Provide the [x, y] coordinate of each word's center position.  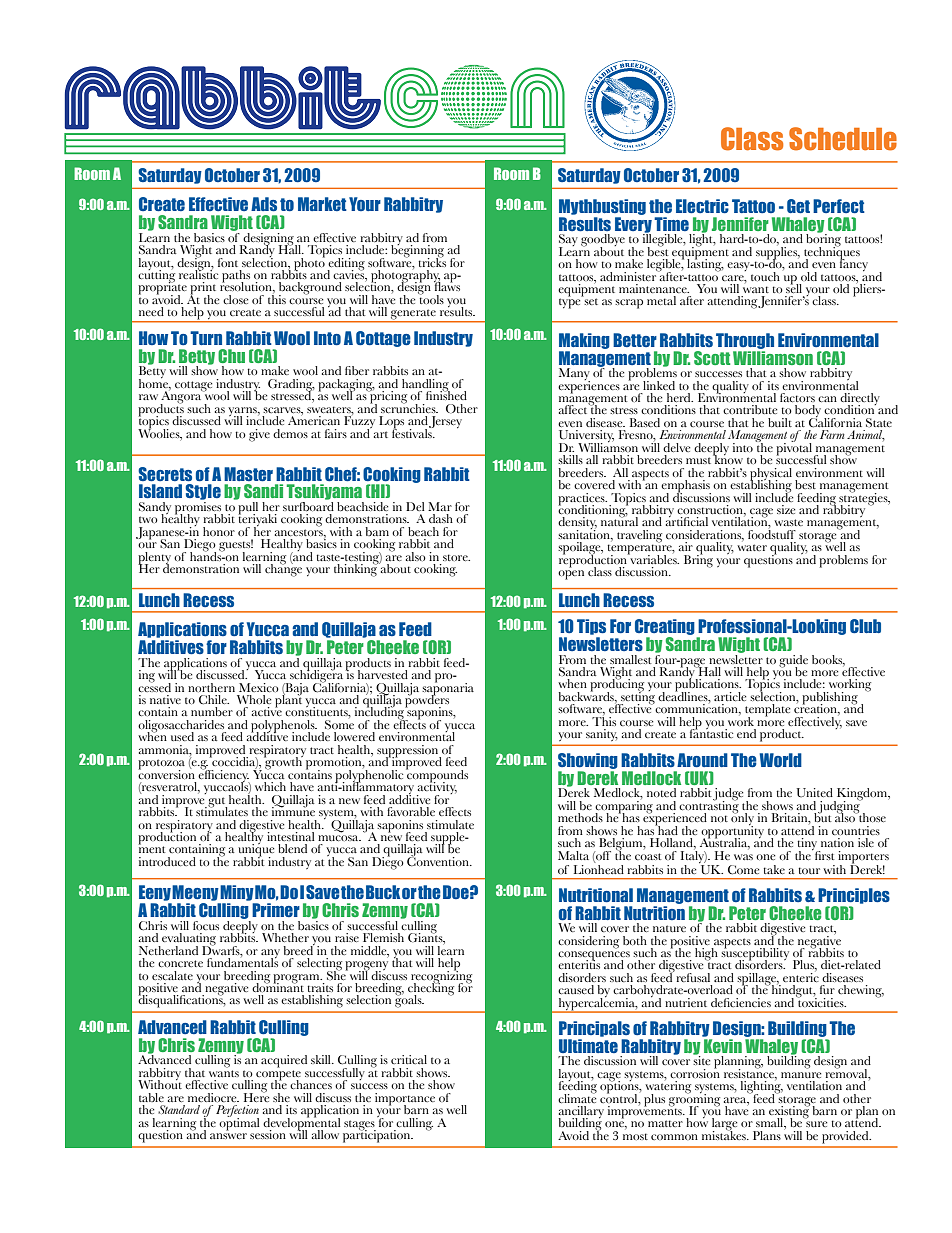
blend [292, 848]
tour [809, 870]
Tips [591, 627]
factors [797, 397]
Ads [264, 204]
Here [256, 1096]
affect [574, 408]
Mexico [259, 687]
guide [793, 662]
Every [633, 226]
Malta [573, 855]
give [259, 435]
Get [798, 206]
